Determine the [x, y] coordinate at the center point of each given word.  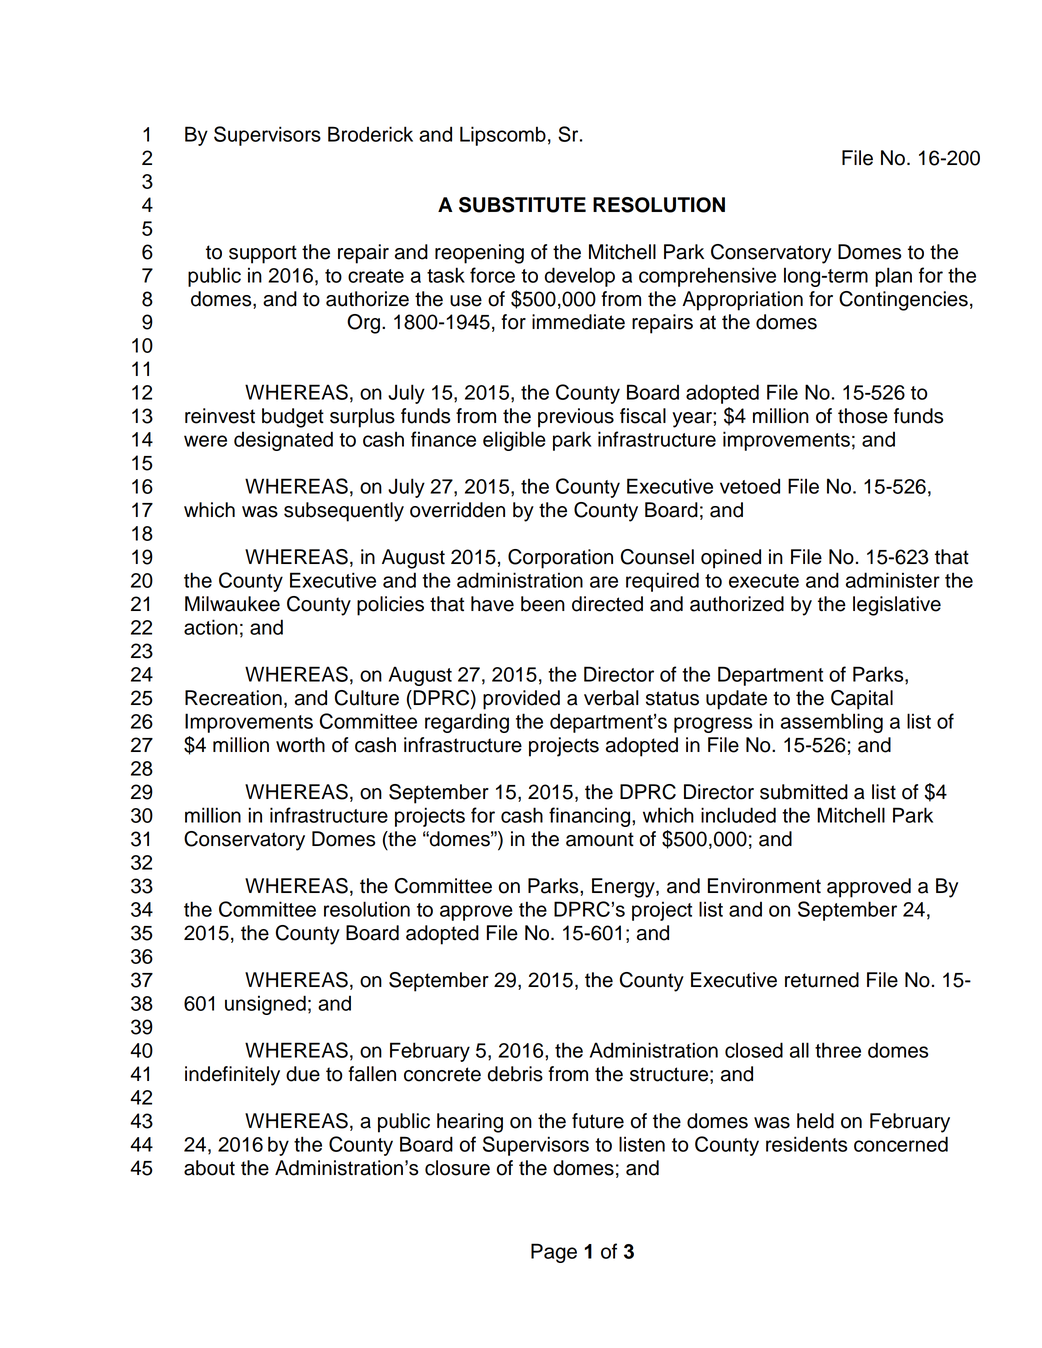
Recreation [233, 698]
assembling [832, 723]
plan [893, 277]
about [209, 1168]
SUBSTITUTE [522, 205]
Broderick [370, 134]
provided [521, 700]
